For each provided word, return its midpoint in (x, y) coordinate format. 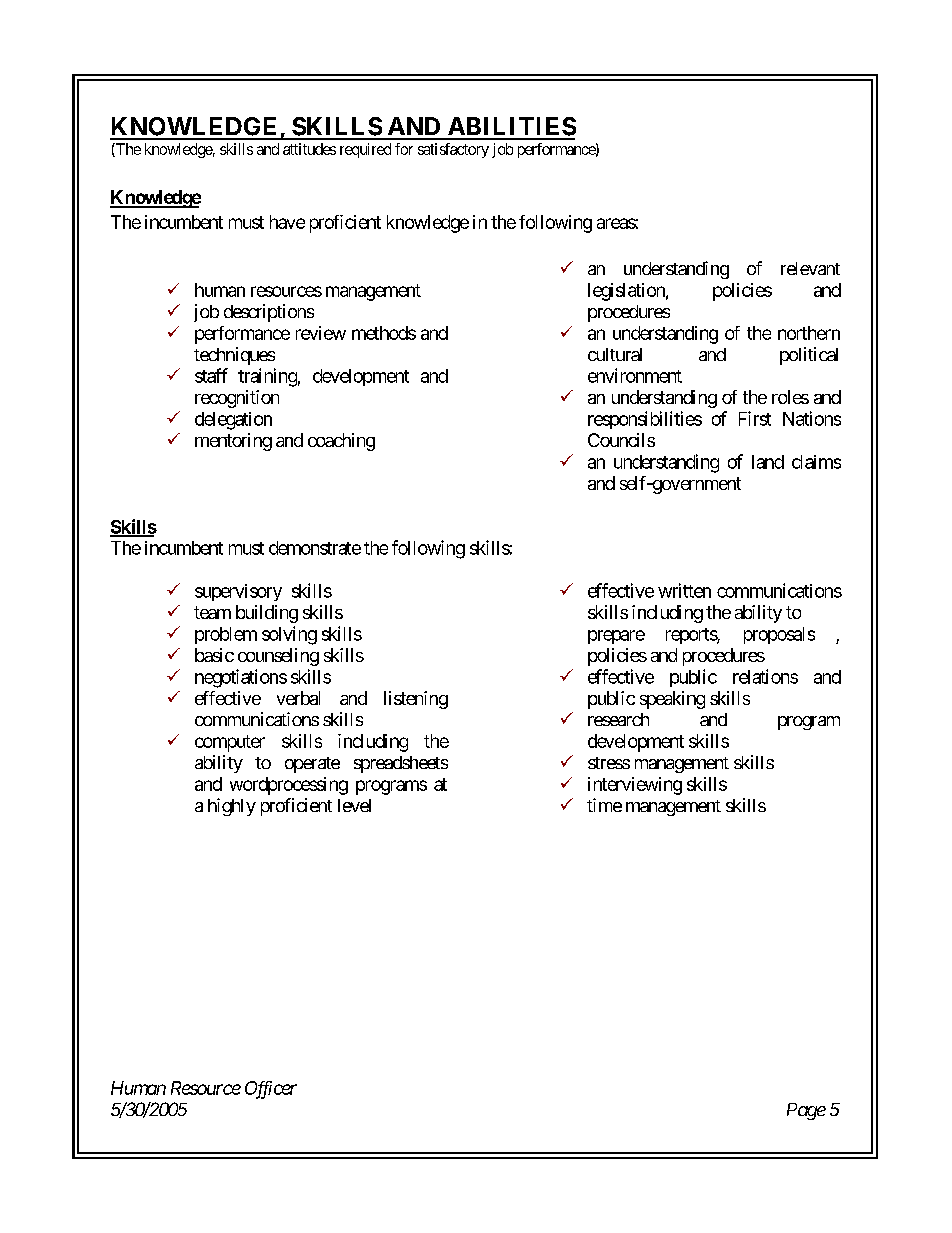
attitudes (309, 149)
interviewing (635, 786)
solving (289, 635)
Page (806, 1111)
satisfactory (453, 150)
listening (416, 700)
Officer (271, 1090)
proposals (779, 635)
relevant (810, 268)
